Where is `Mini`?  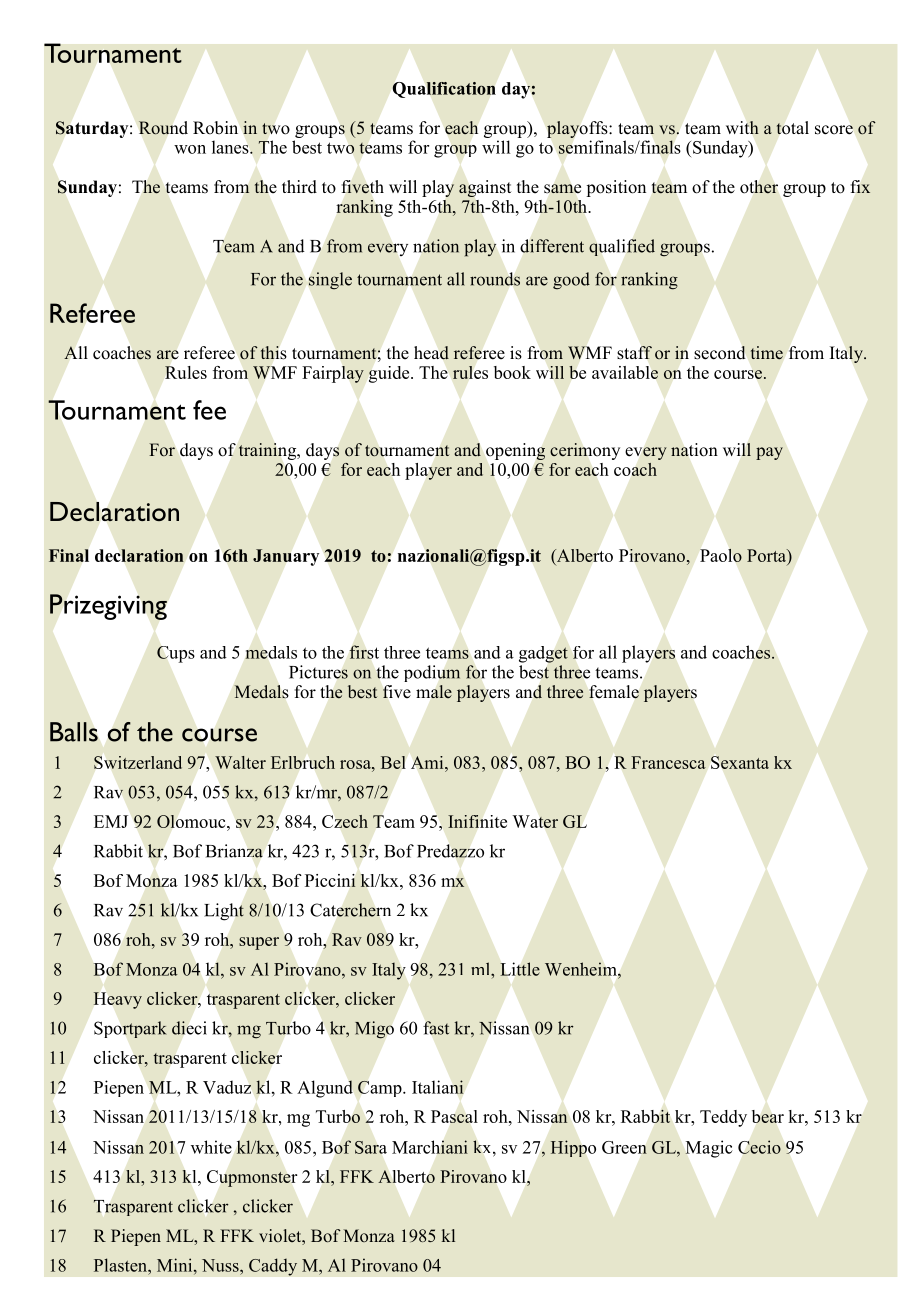
Mini is located at coordinates (176, 1265).
